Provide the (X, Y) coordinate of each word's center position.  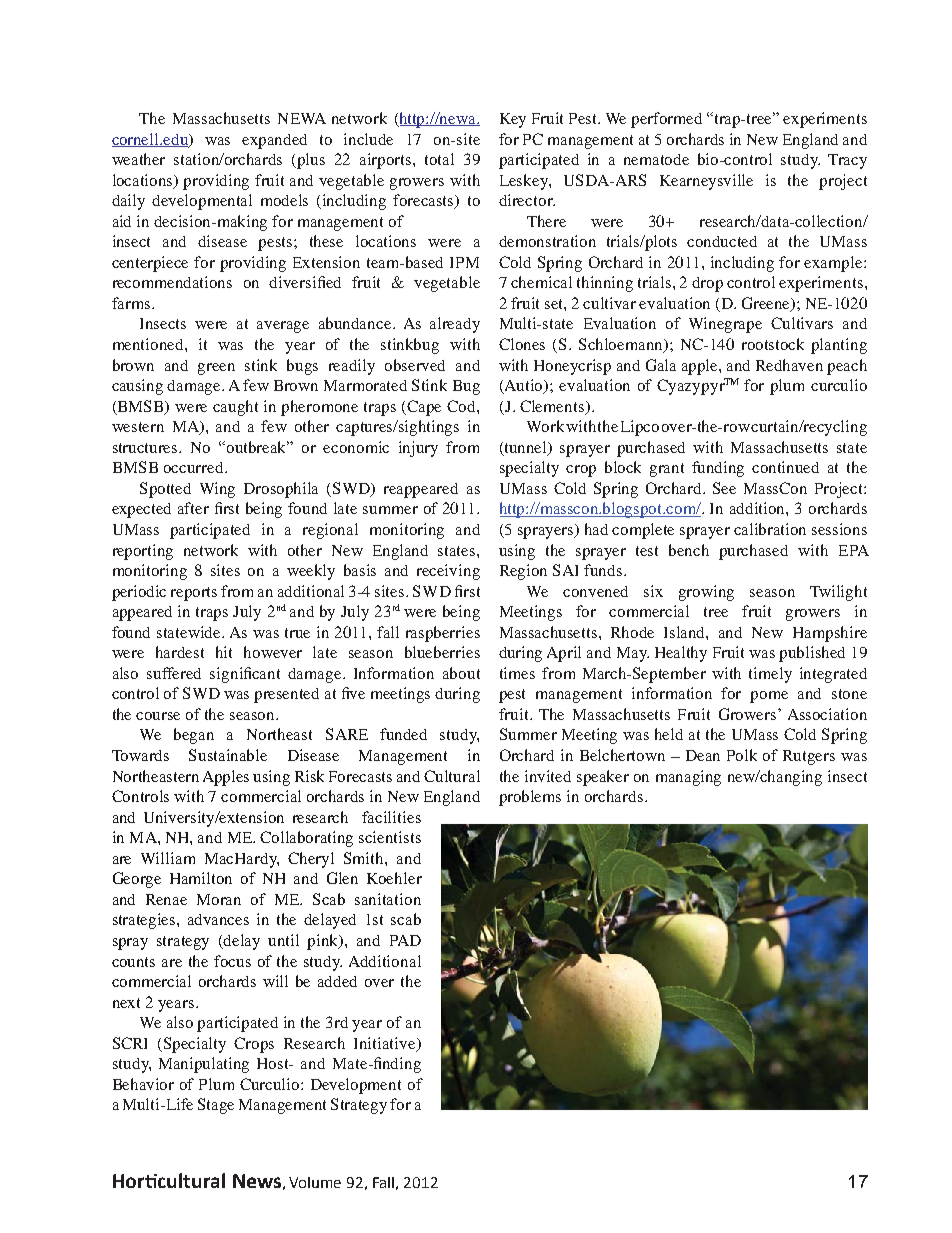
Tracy (847, 161)
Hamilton (201, 878)
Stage (216, 1106)
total (439, 159)
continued (785, 467)
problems (530, 798)
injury (418, 449)
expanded (274, 141)
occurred (195, 467)
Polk (742, 755)
